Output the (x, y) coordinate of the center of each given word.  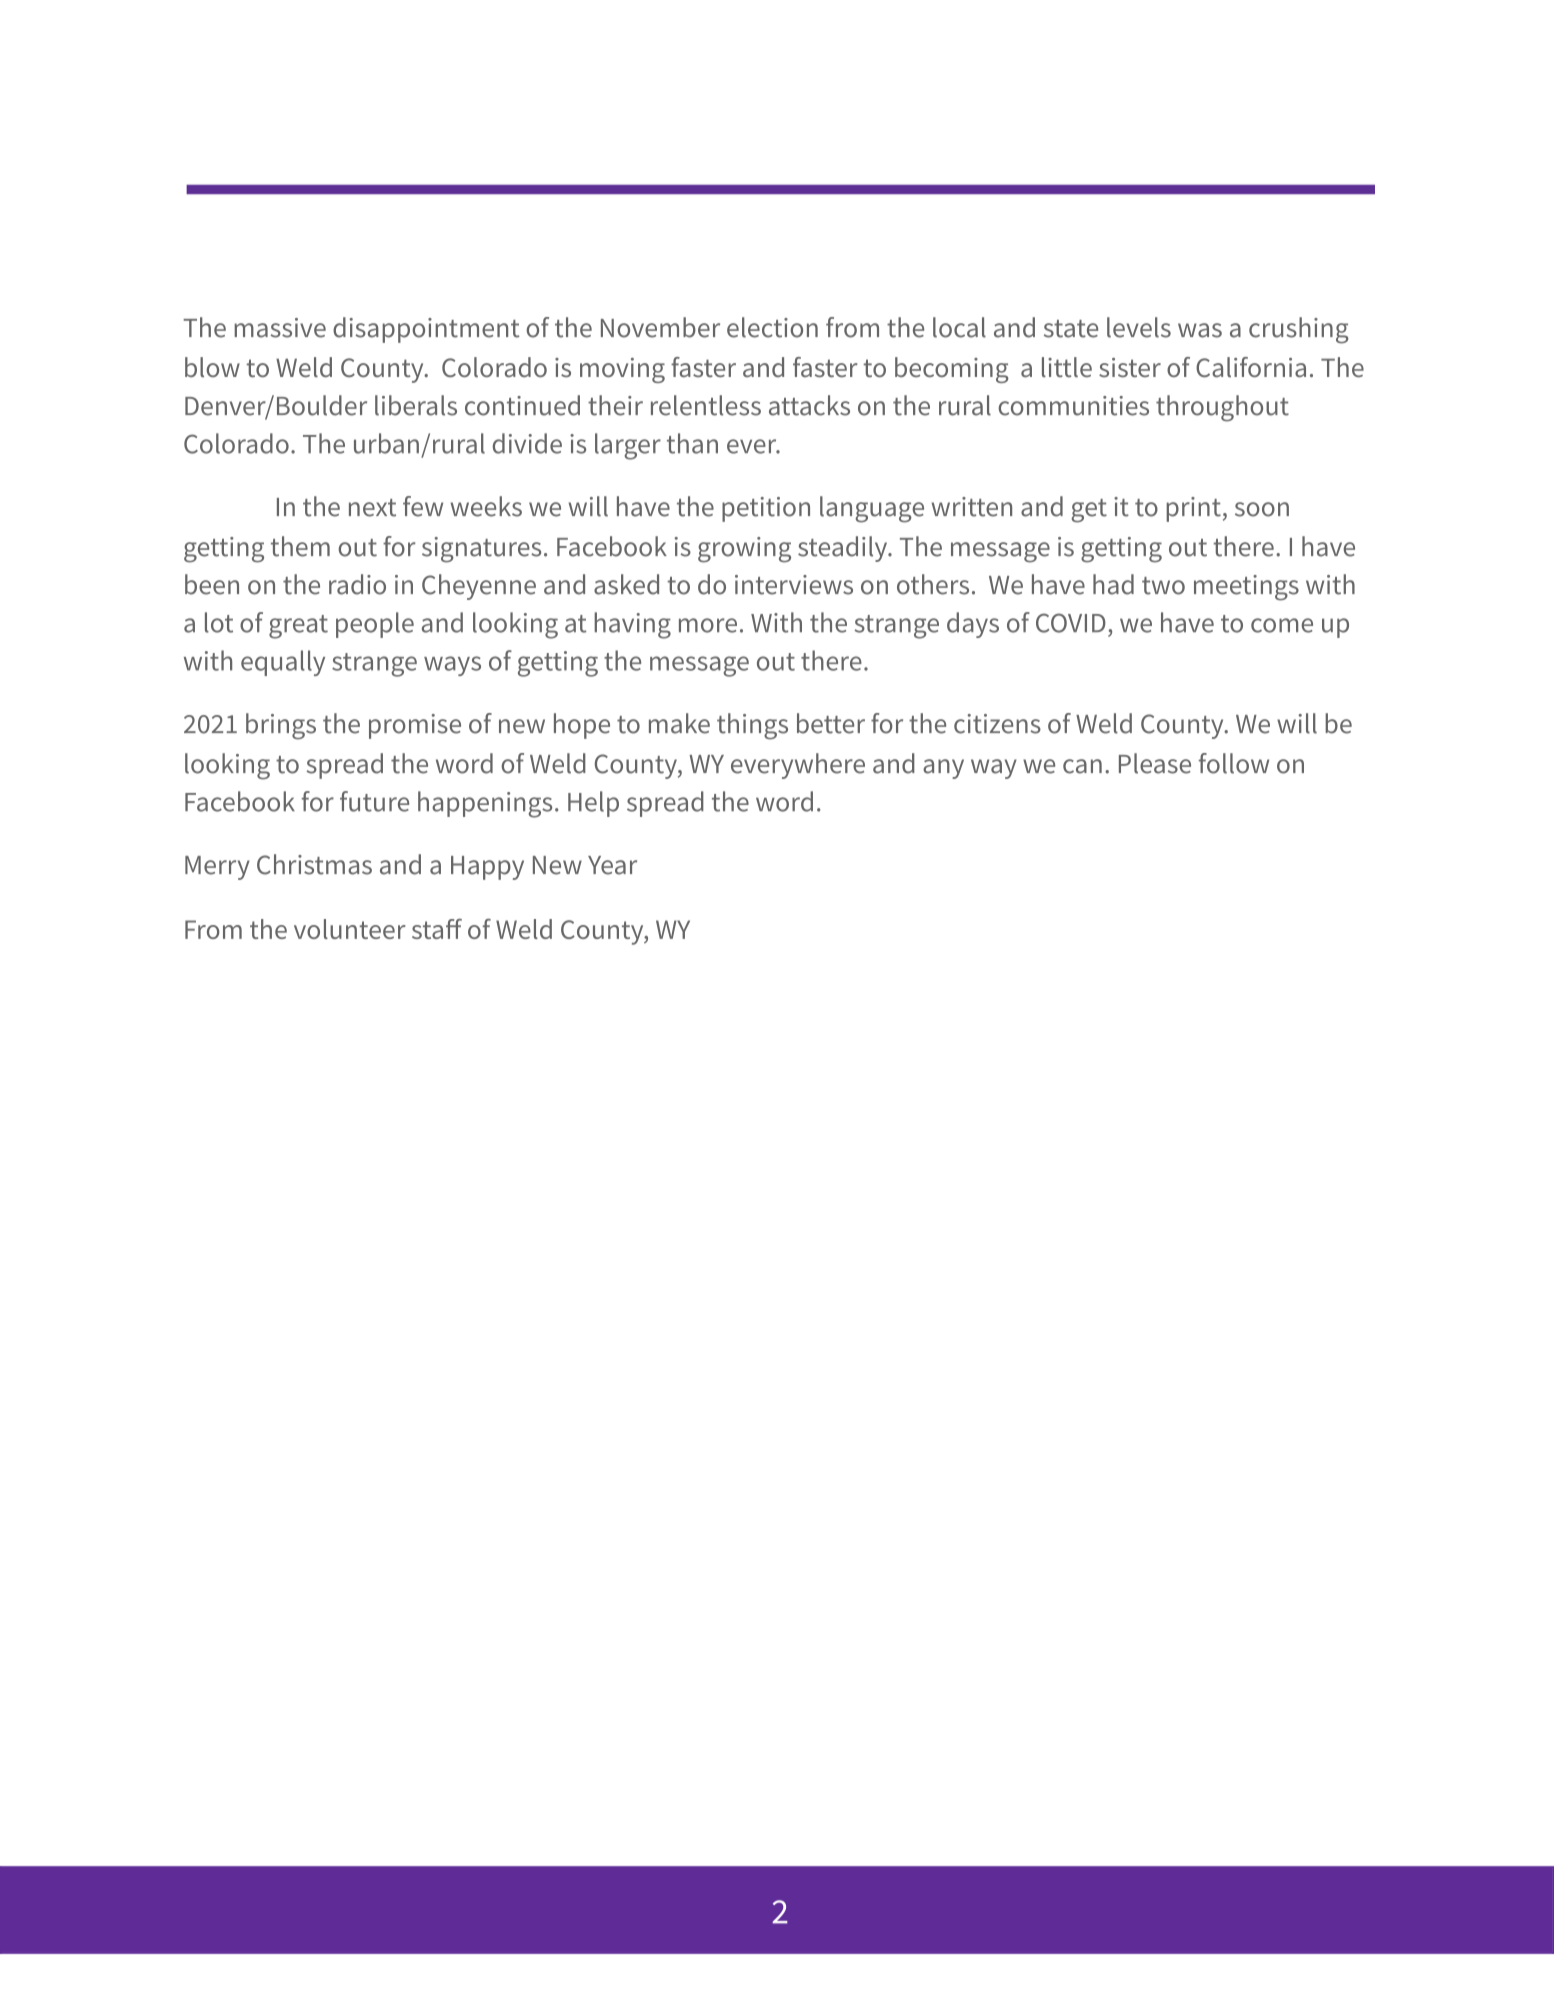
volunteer (350, 929)
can (1082, 766)
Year (612, 865)
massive (280, 328)
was (1200, 330)
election (772, 327)
